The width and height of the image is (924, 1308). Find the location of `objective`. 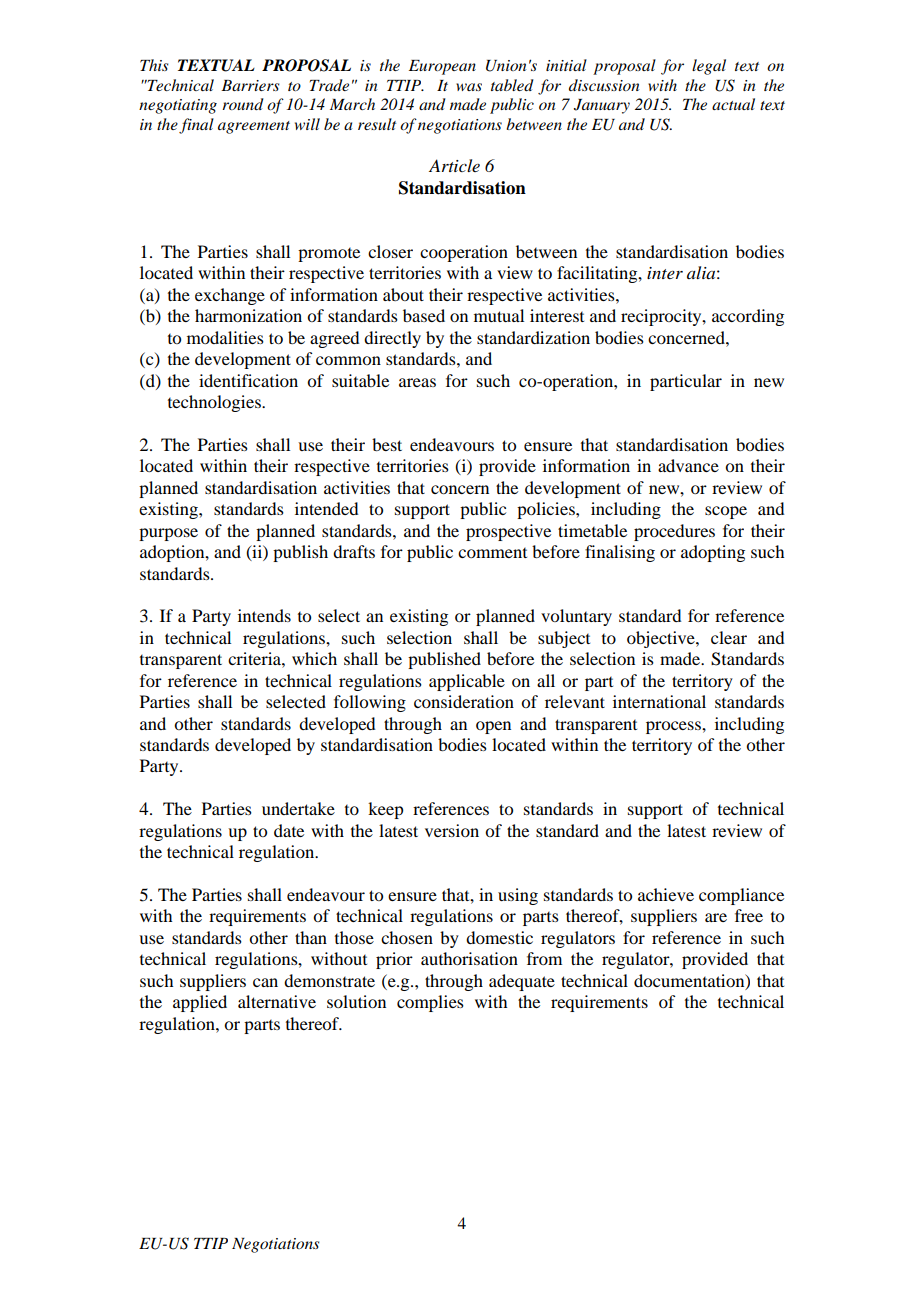

objective is located at coordinates (662, 639).
